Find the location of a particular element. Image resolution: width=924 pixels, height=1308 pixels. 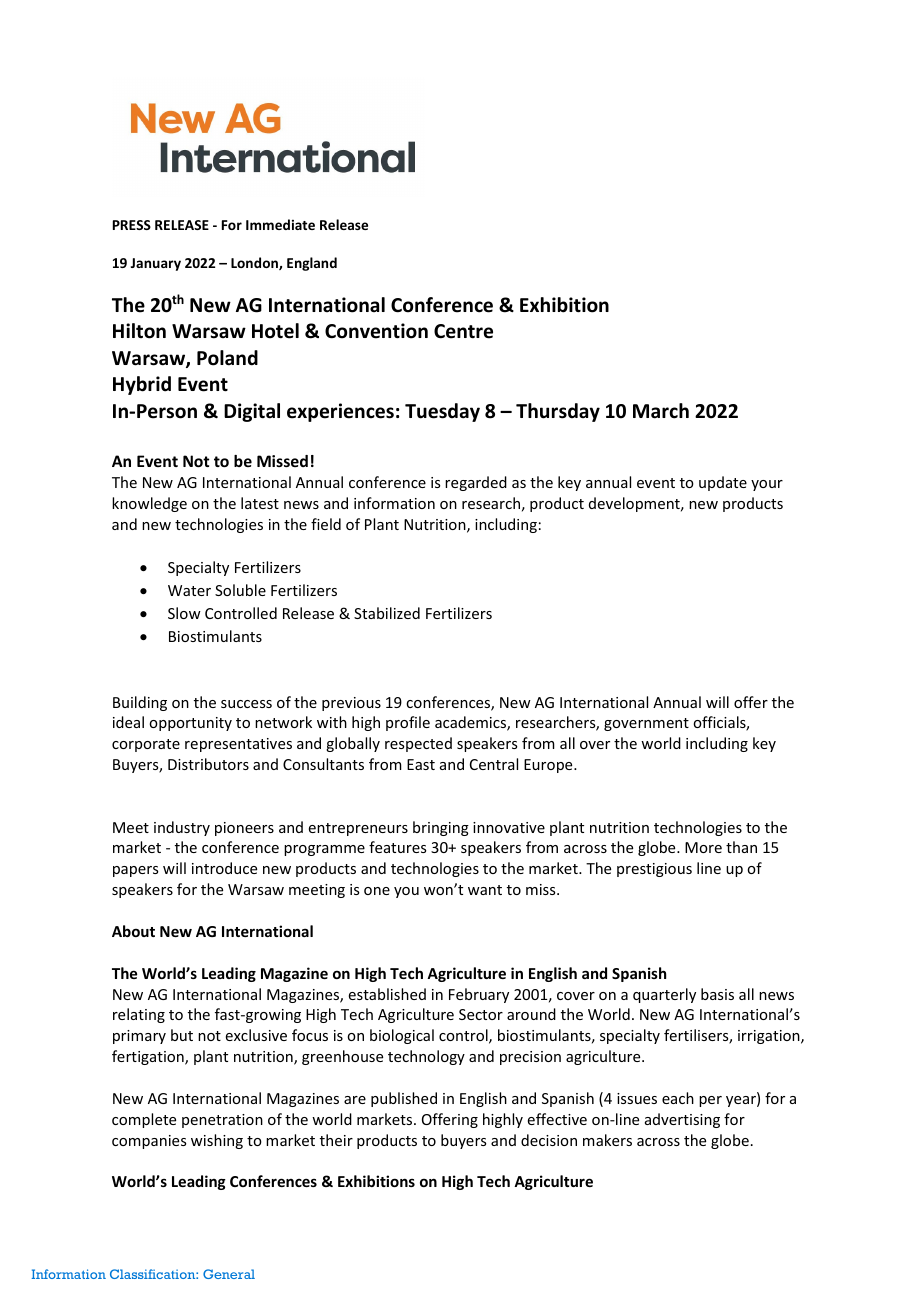

General is located at coordinates (229, 1274).
